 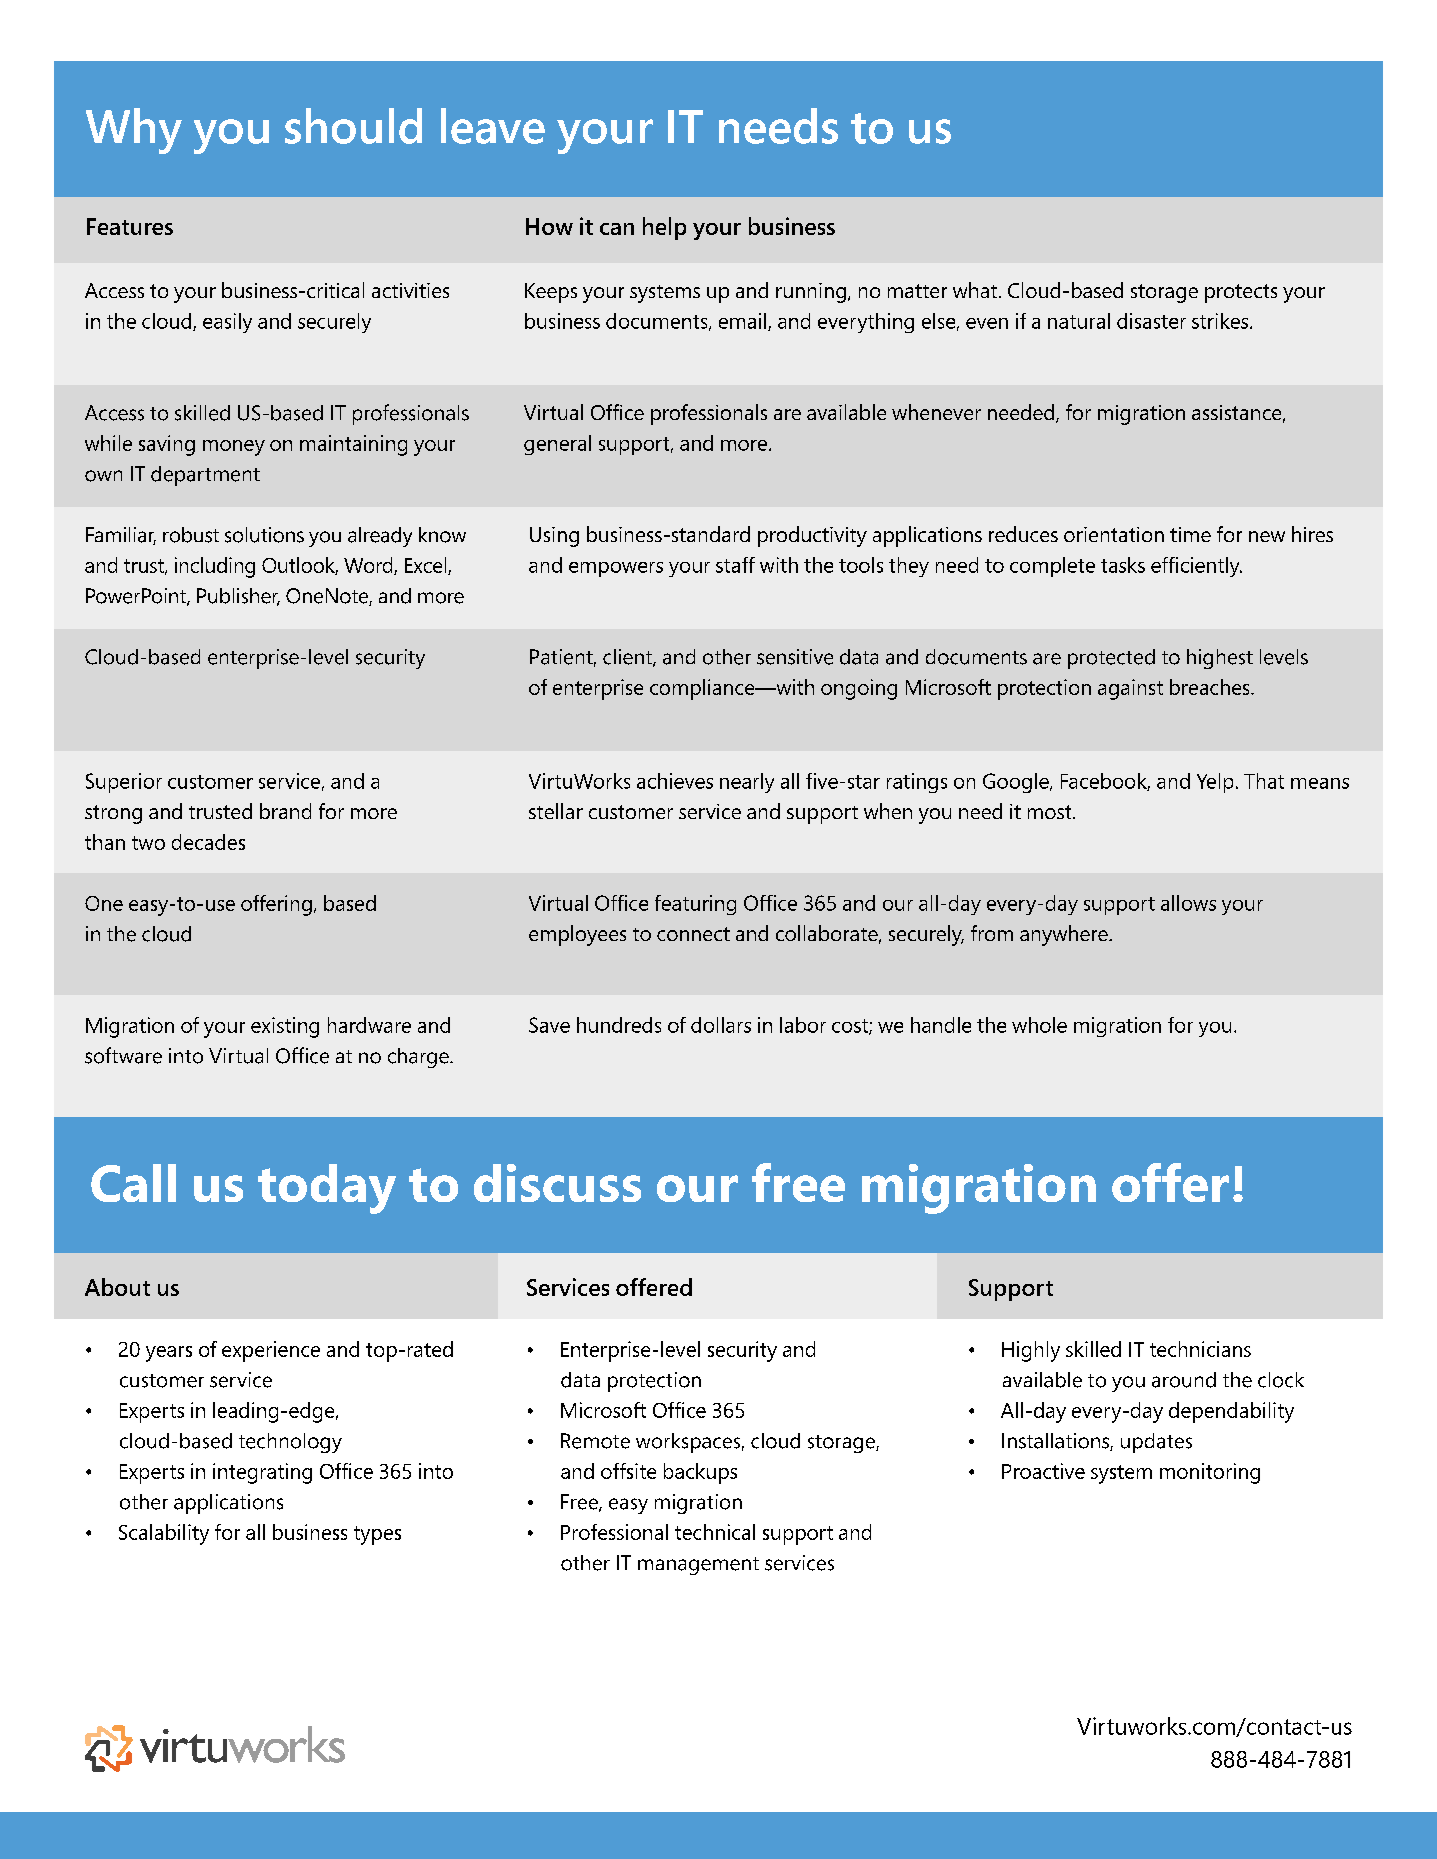 What do you see at coordinates (664, 228) in the page?
I see `help` at bounding box center [664, 228].
